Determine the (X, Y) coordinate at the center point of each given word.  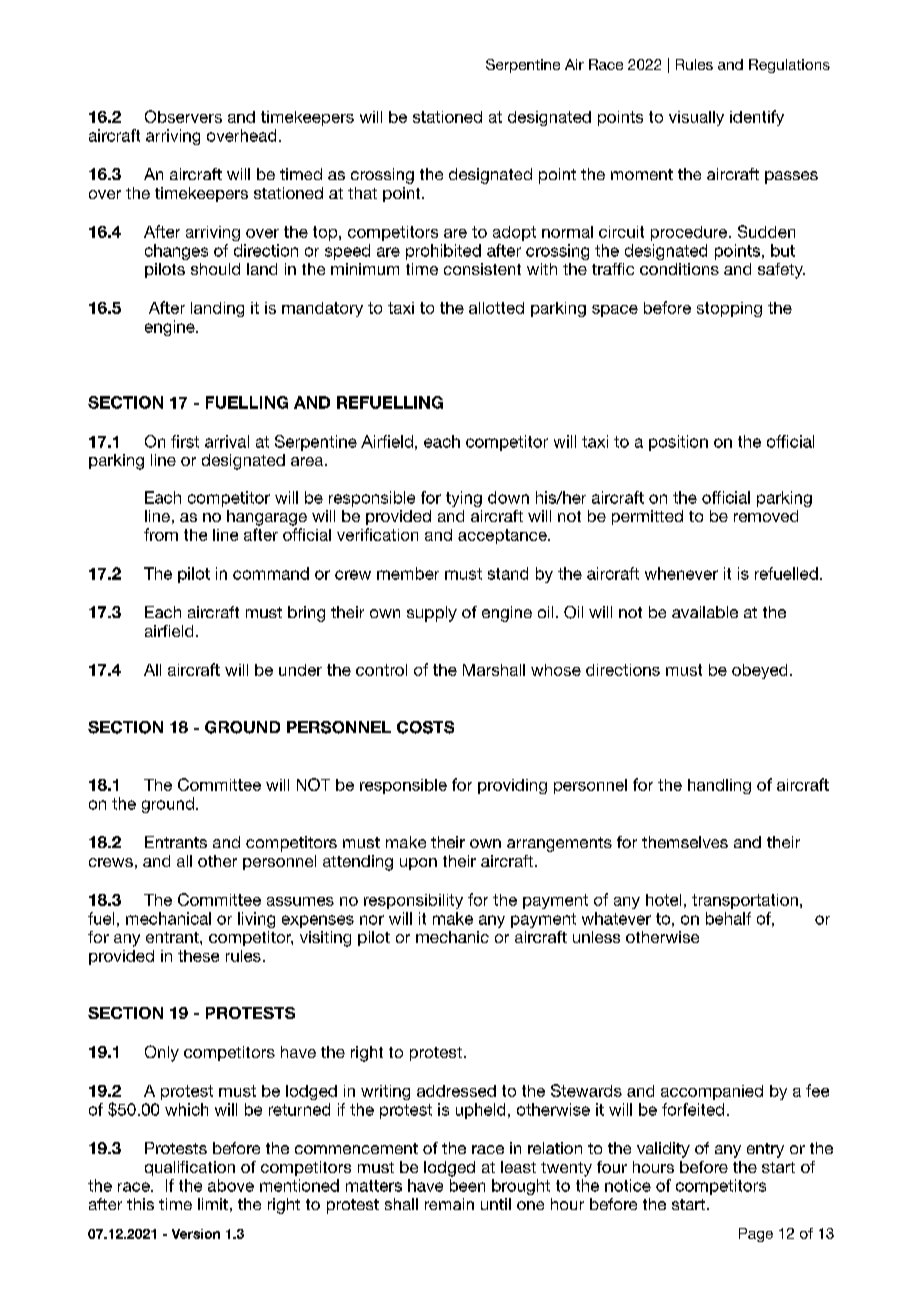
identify (757, 118)
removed (766, 516)
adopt (514, 233)
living (256, 920)
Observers (183, 116)
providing (512, 786)
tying (464, 499)
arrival (227, 441)
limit (213, 1204)
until (496, 1204)
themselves (685, 842)
